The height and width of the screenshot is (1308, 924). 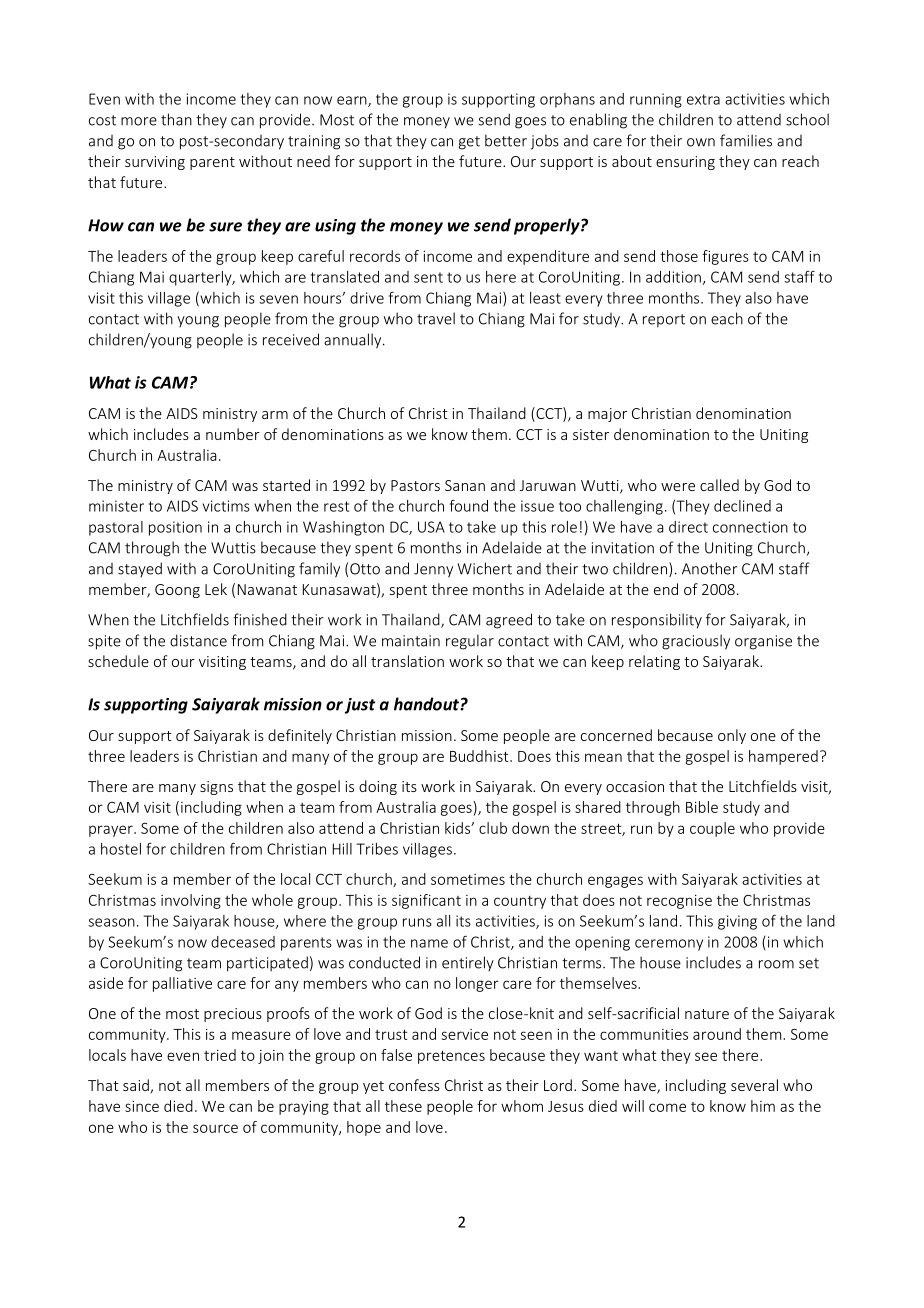 What do you see at coordinates (233, 434) in the screenshot?
I see `number` at bounding box center [233, 434].
